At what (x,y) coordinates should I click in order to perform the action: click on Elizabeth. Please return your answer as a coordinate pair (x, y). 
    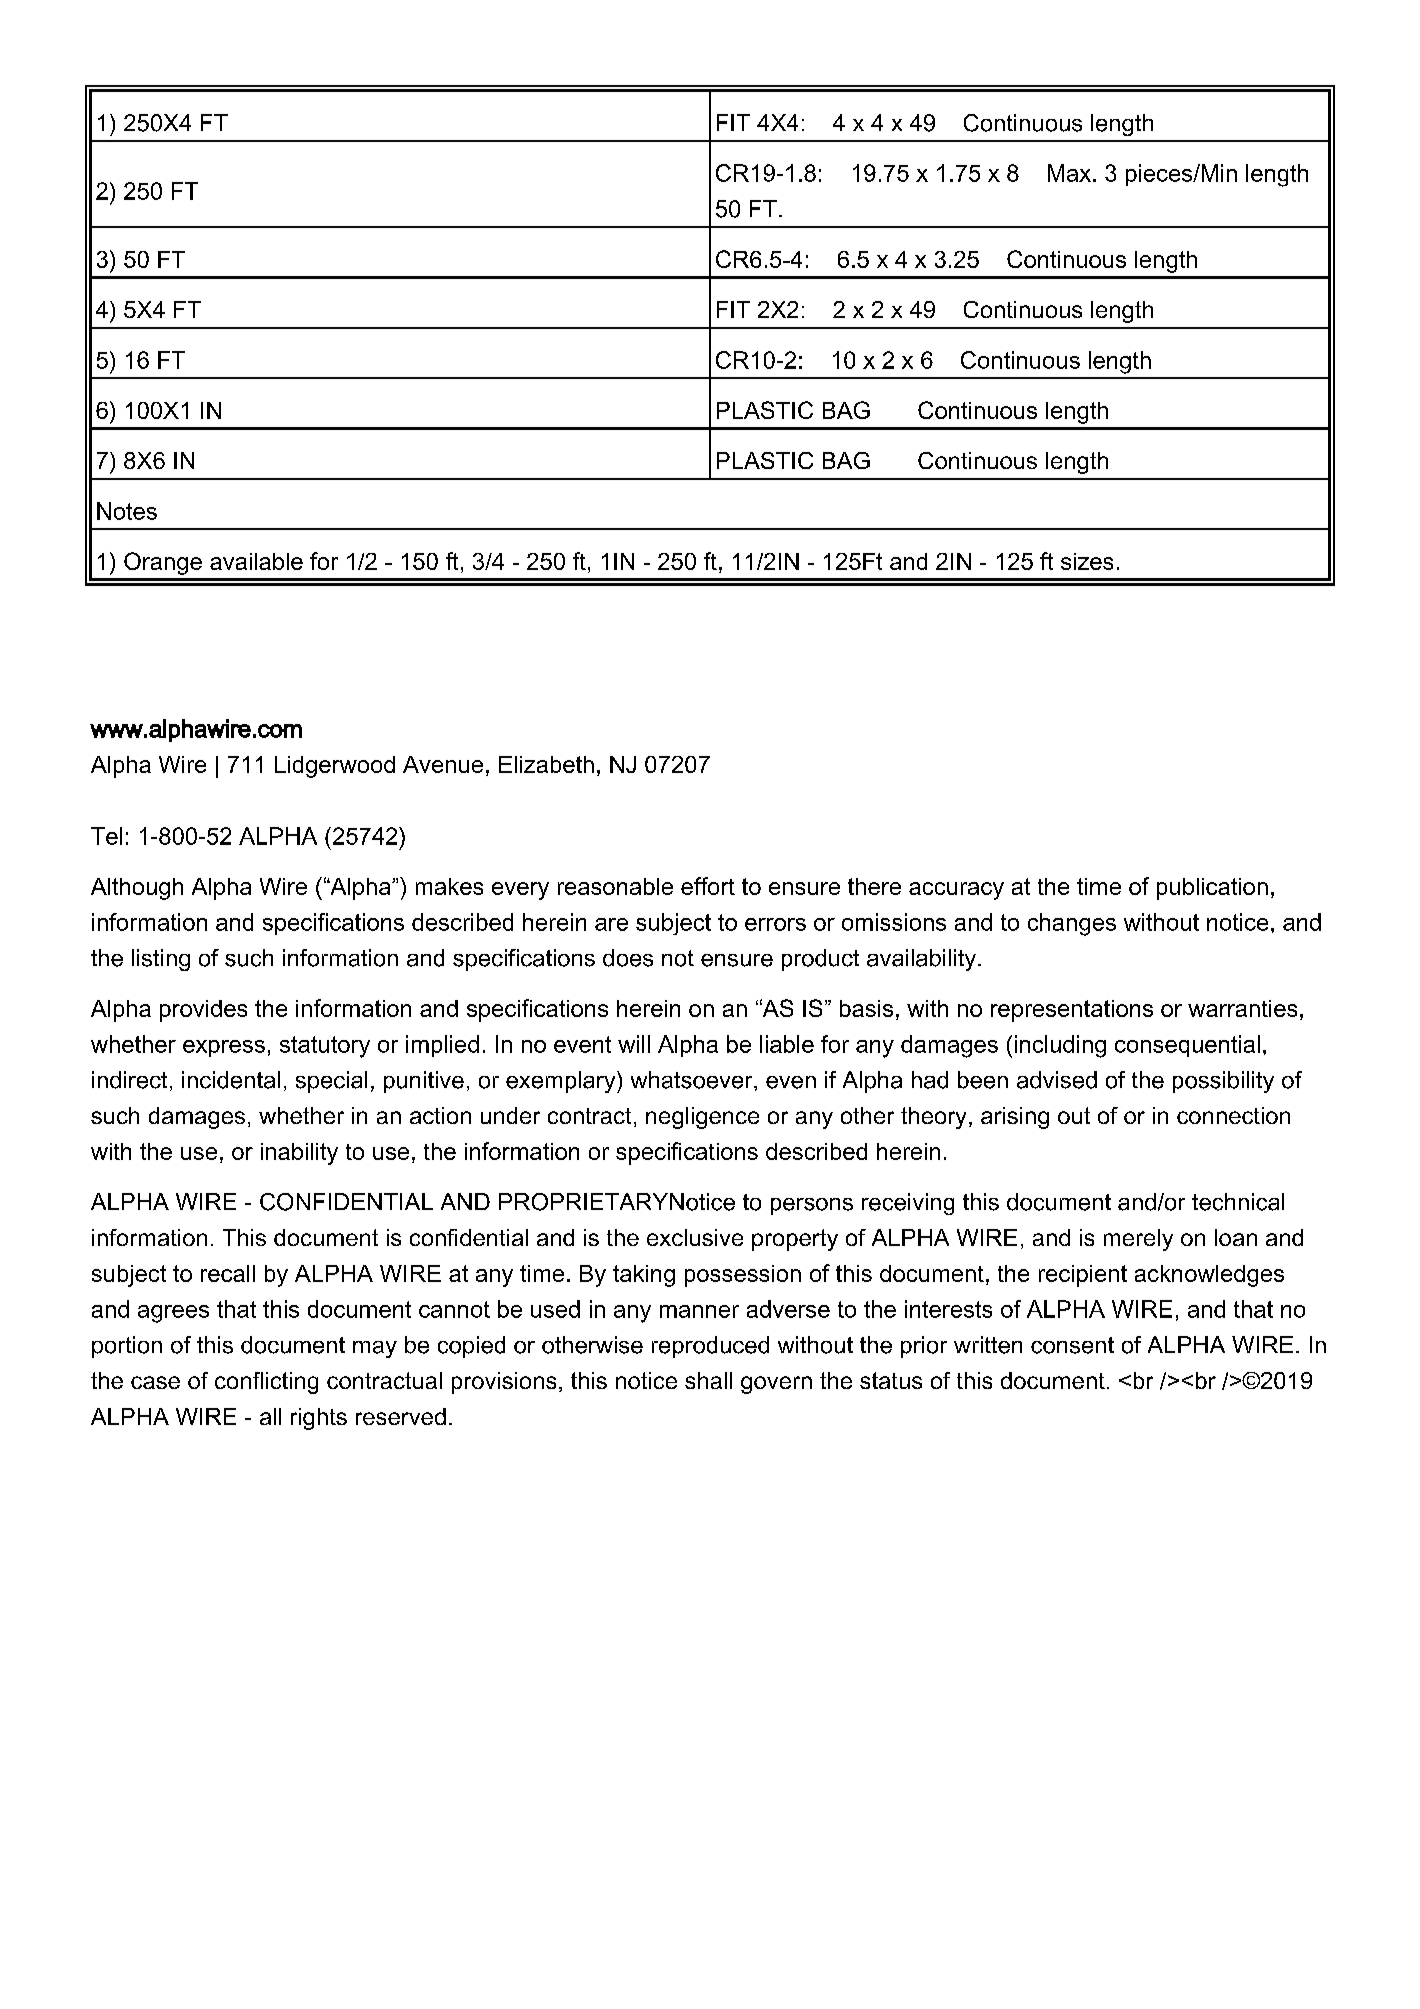
    Looking at the image, I should click on (546, 764).
